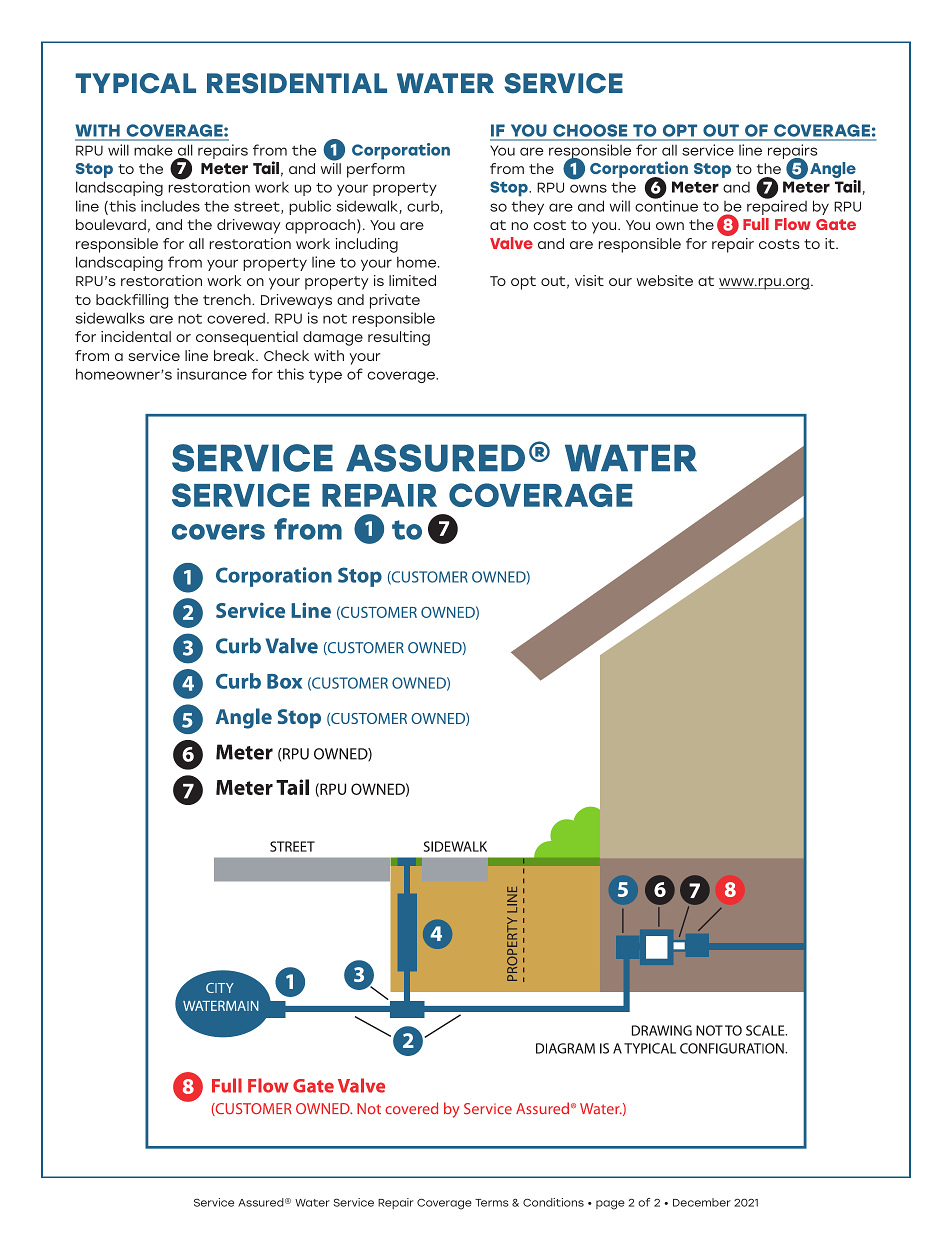  Describe the element at coordinates (235, 355) in the screenshot. I see `break` at that location.
